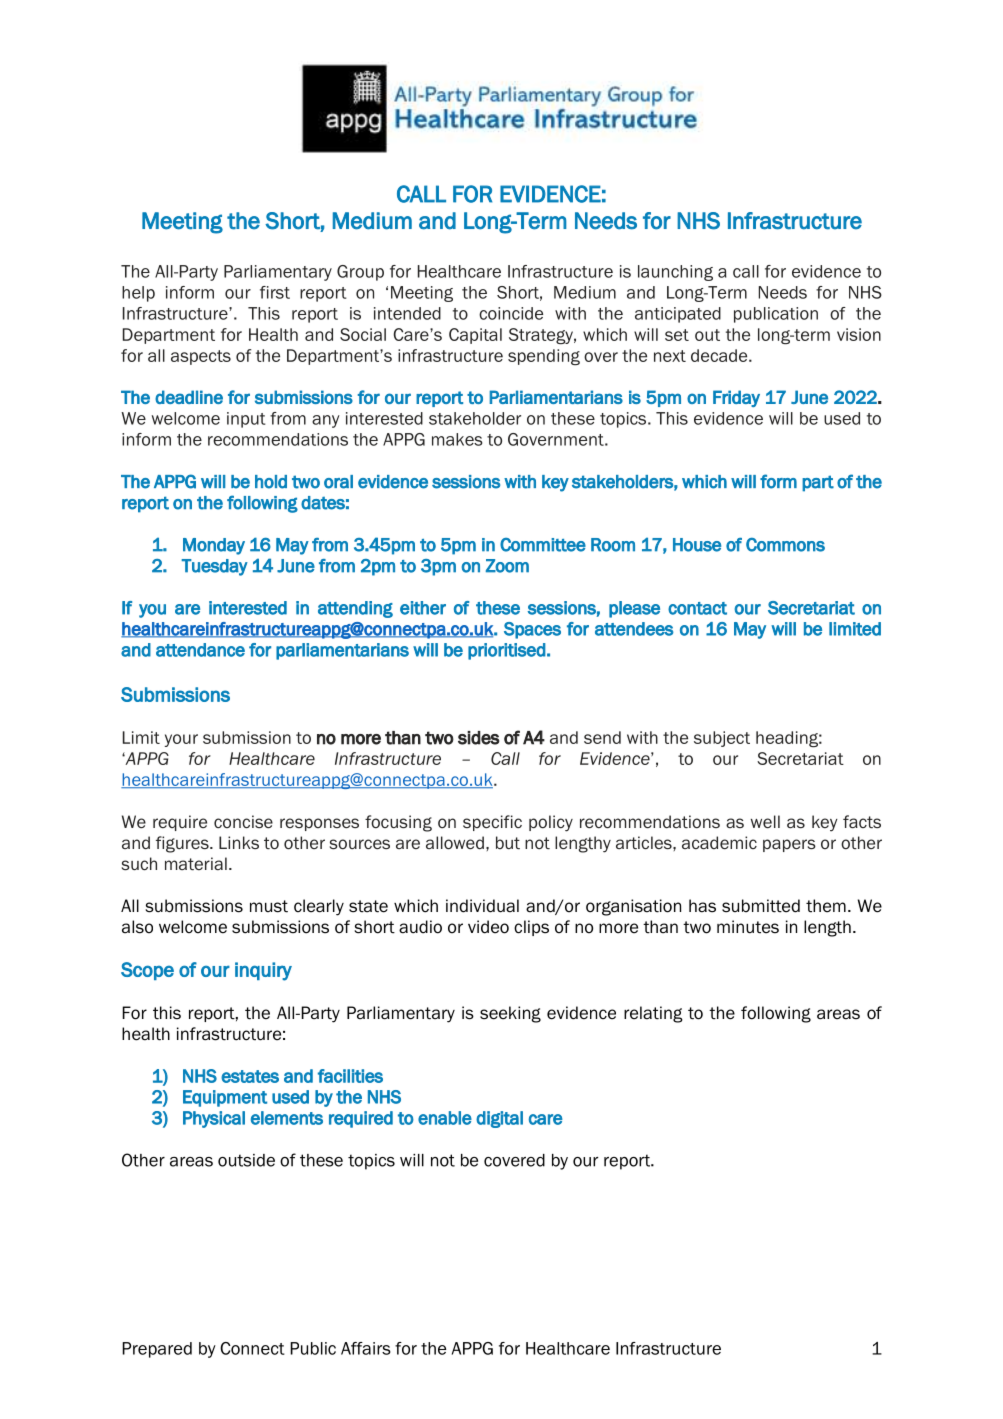 The image size is (1003, 1419). I want to click on inquiry, so click(263, 971).
